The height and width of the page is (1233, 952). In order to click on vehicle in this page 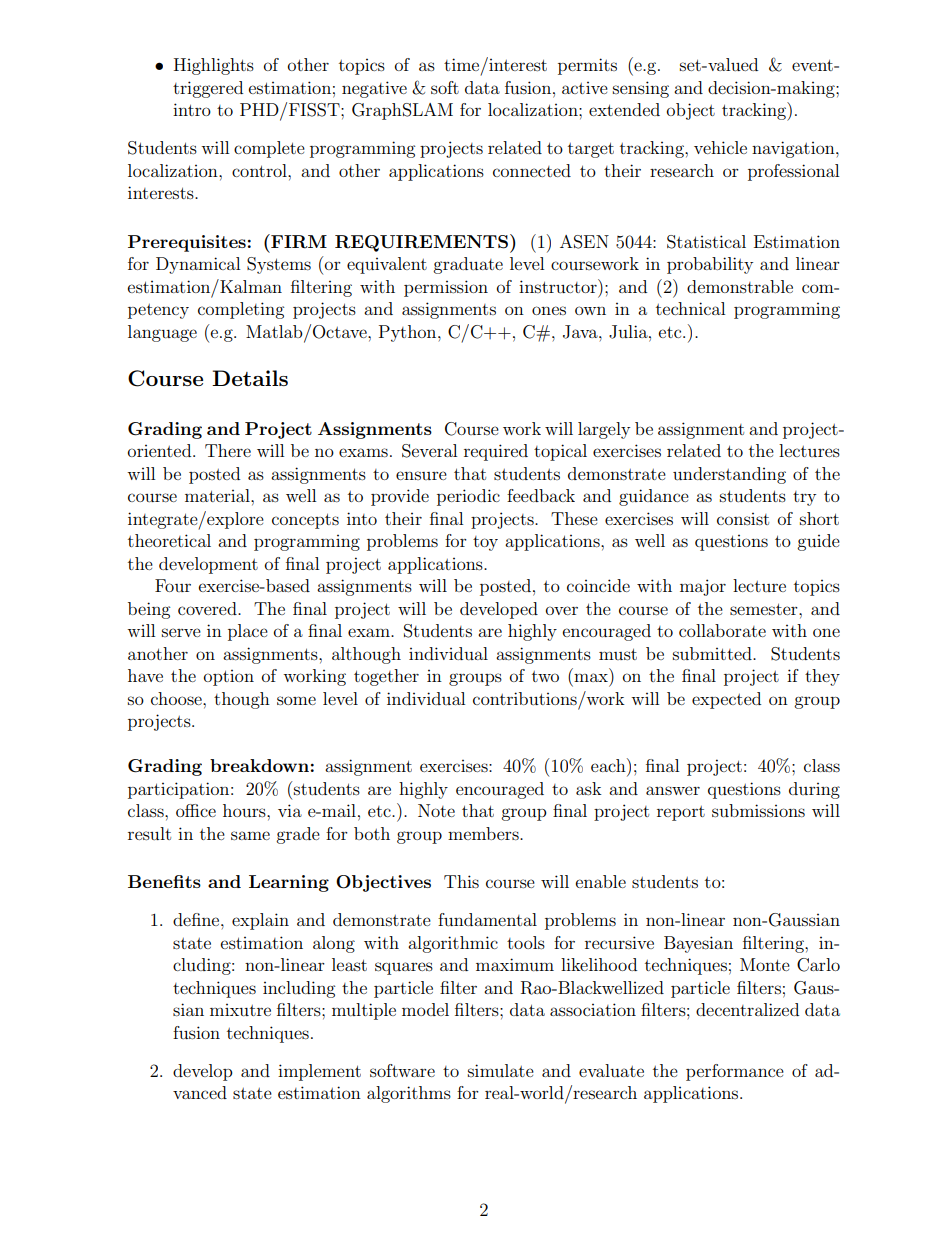, I will do `click(720, 147)`.
